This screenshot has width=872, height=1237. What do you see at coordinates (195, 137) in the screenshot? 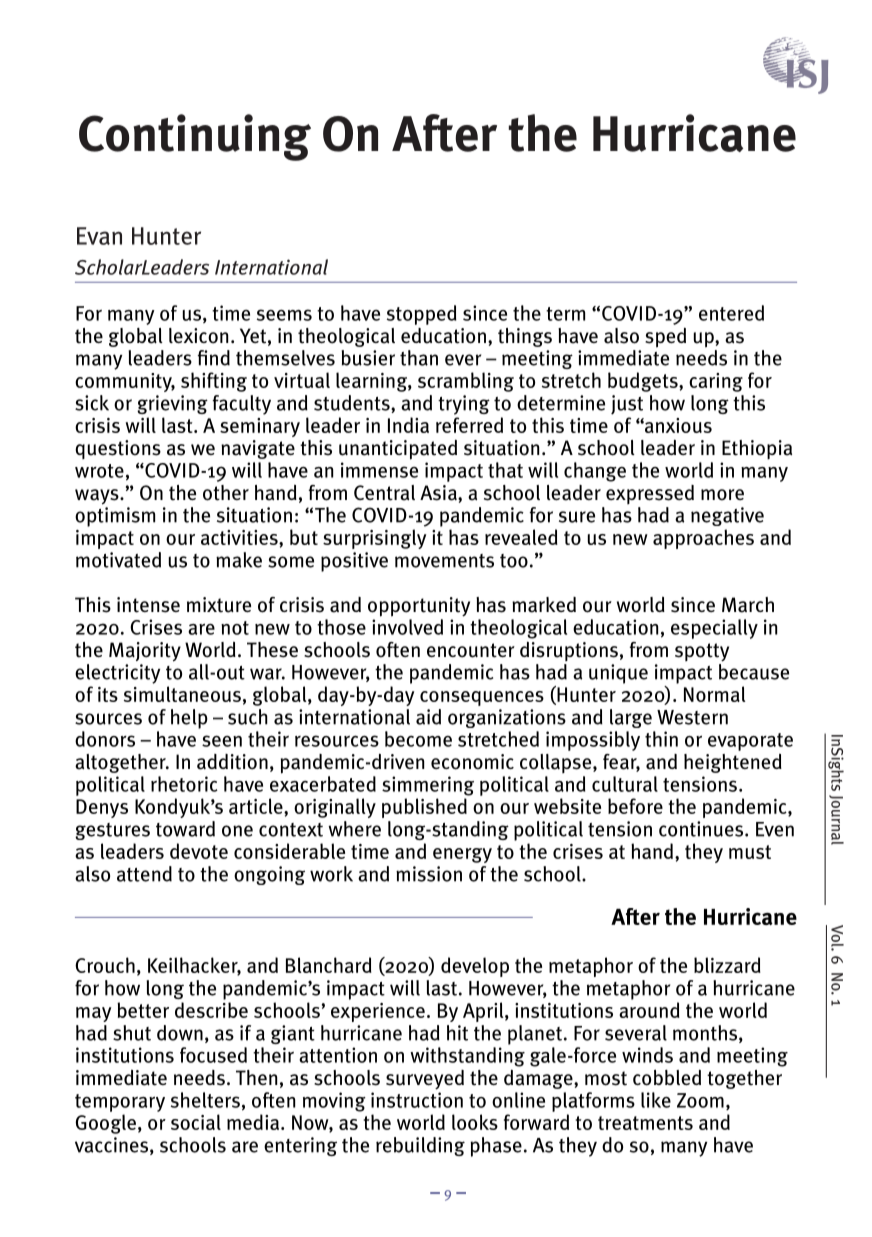
I see `Continuing` at bounding box center [195, 137].
